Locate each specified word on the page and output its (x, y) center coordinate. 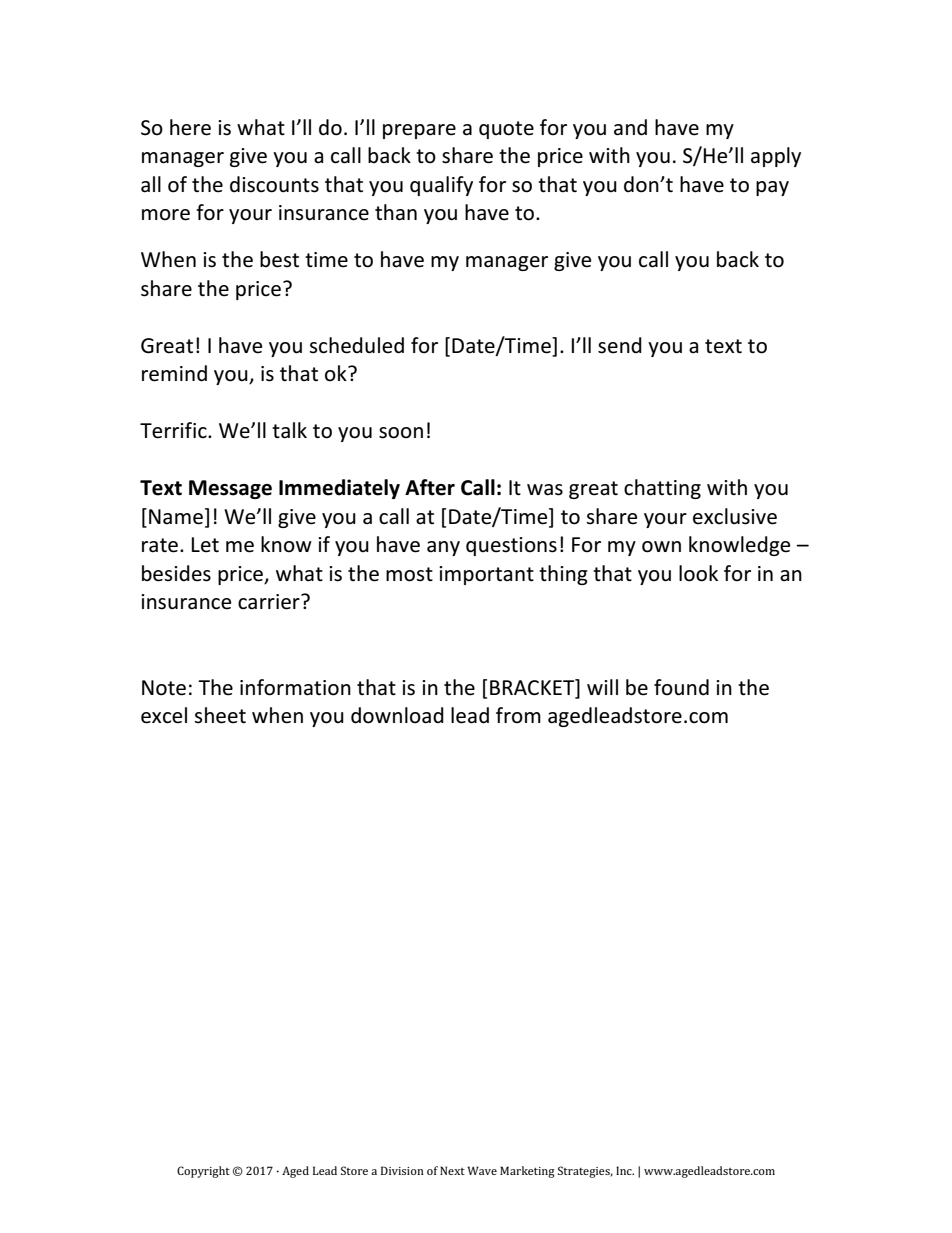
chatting (662, 489)
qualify (441, 186)
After (430, 487)
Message (230, 489)
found (681, 687)
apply (776, 157)
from (518, 715)
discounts (274, 184)
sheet (220, 715)
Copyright (203, 1172)
